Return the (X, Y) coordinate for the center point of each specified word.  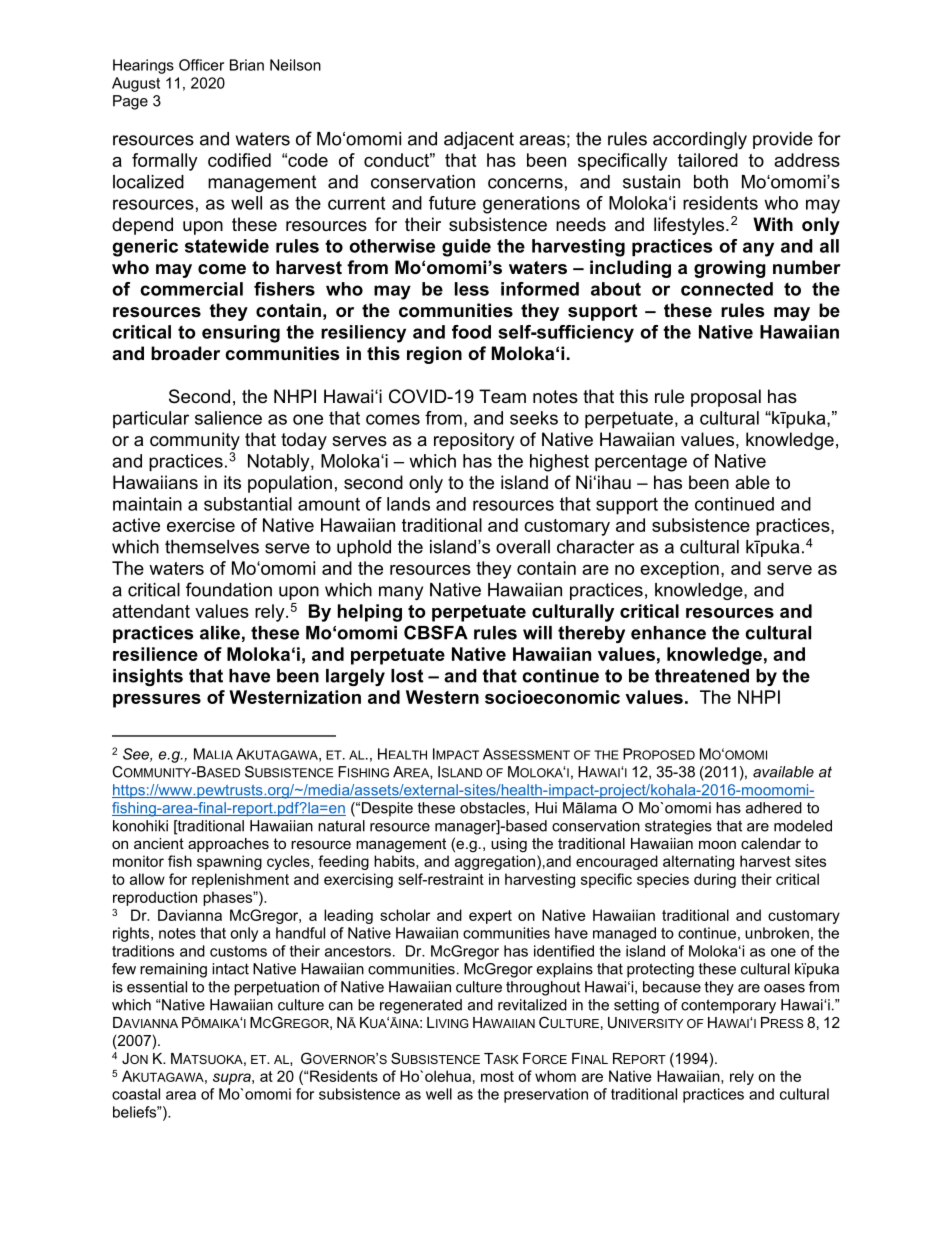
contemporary (728, 1006)
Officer (201, 65)
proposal (726, 398)
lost (407, 676)
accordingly (700, 140)
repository (474, 441)
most (497, 1076)
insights (148, 677)
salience (228, 418)
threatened (702, 676)
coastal (136, 1094)
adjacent (479, 140)
